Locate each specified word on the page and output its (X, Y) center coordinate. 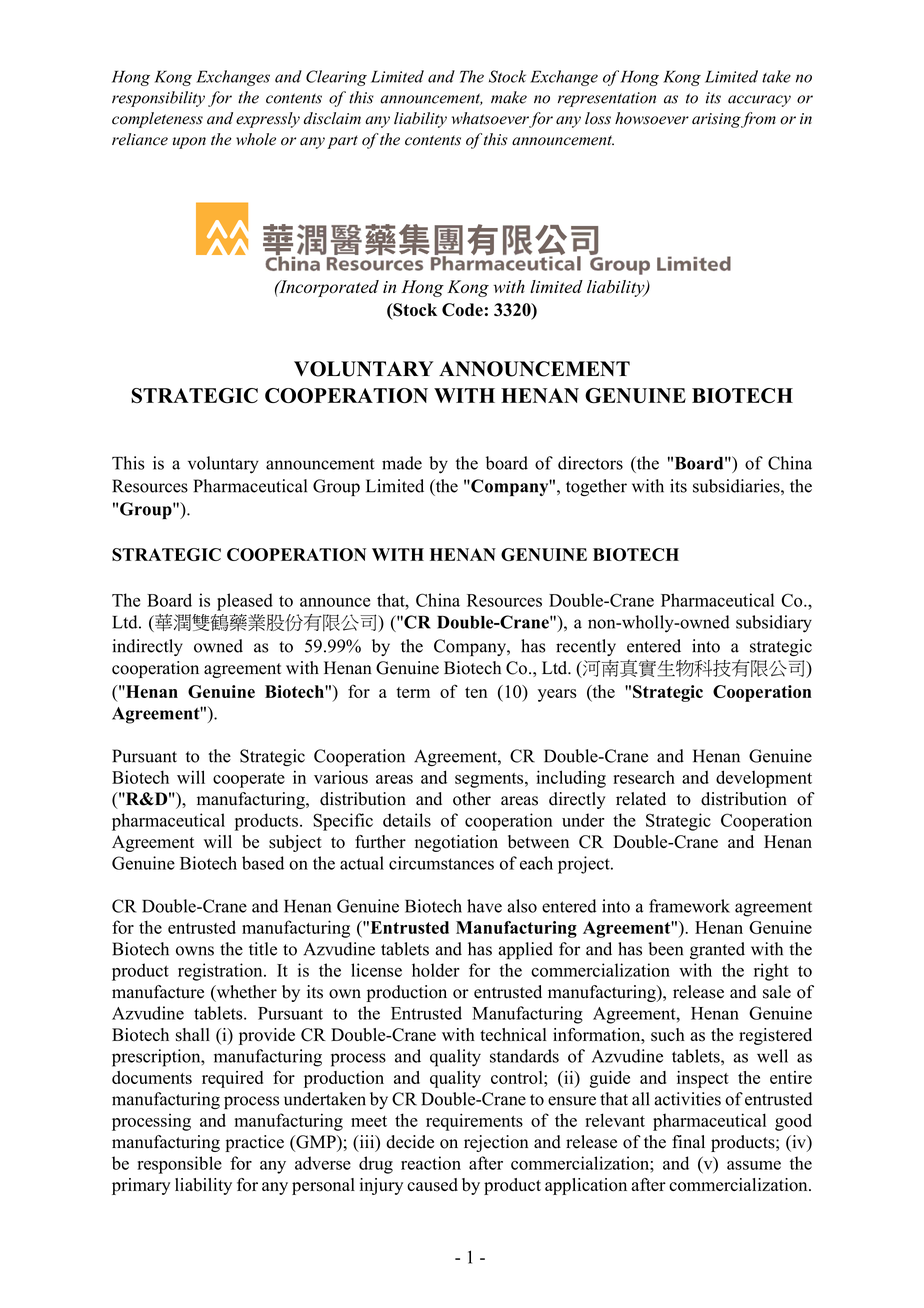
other (472, 799)
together (596, 488)
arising (716, 120)
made (402, 463)
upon (189, 143)
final (688, 1141)
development (764, 779)
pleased (245, 602)
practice (254, 1143)
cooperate (249, 780)
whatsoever (491, 119)
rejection (496, 1143)
